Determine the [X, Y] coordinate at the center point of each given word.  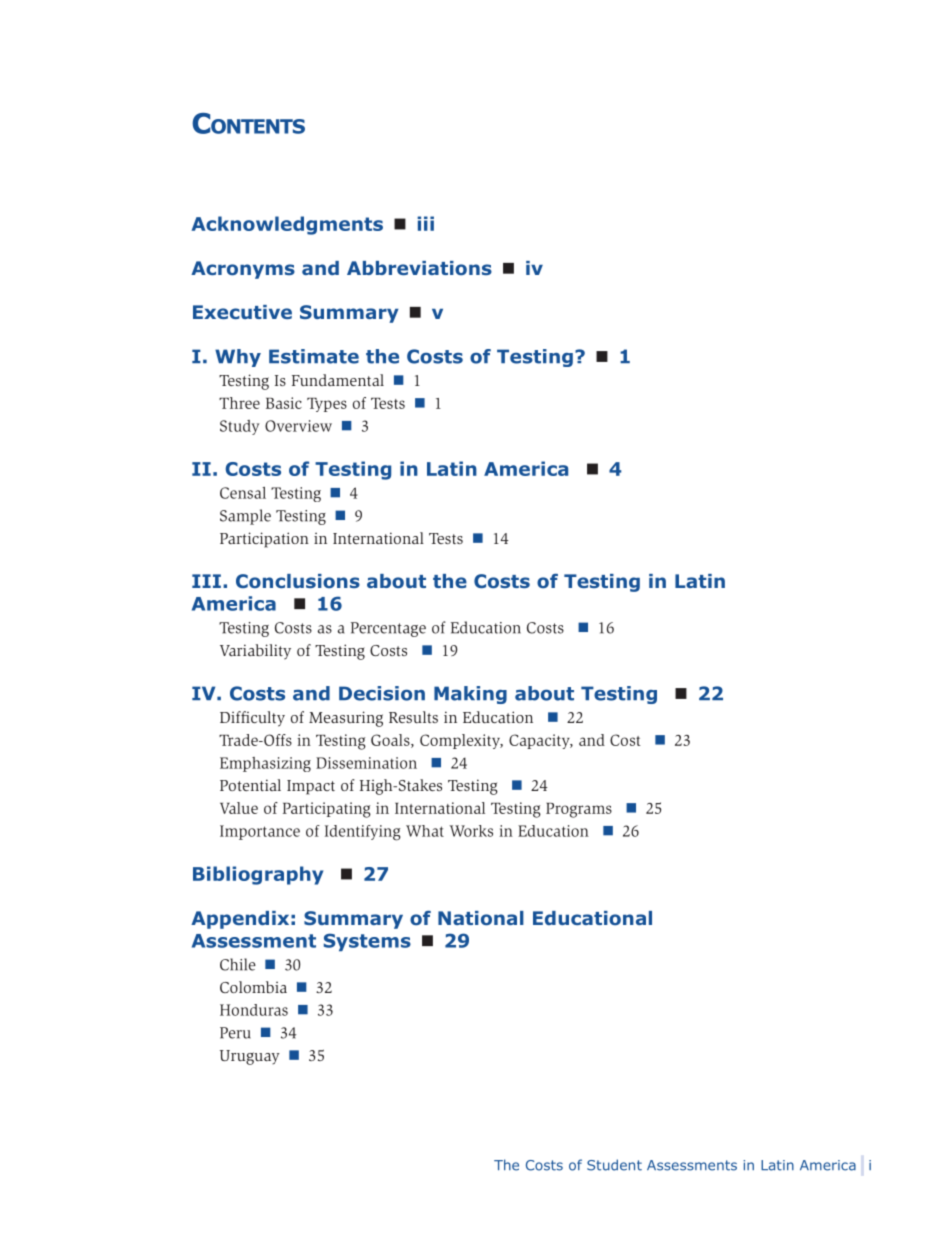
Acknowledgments [287, 225]
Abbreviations [419, 268]
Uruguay [250, 1057]
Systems [367, 942]
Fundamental [338, 380]
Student [614, 1165]
